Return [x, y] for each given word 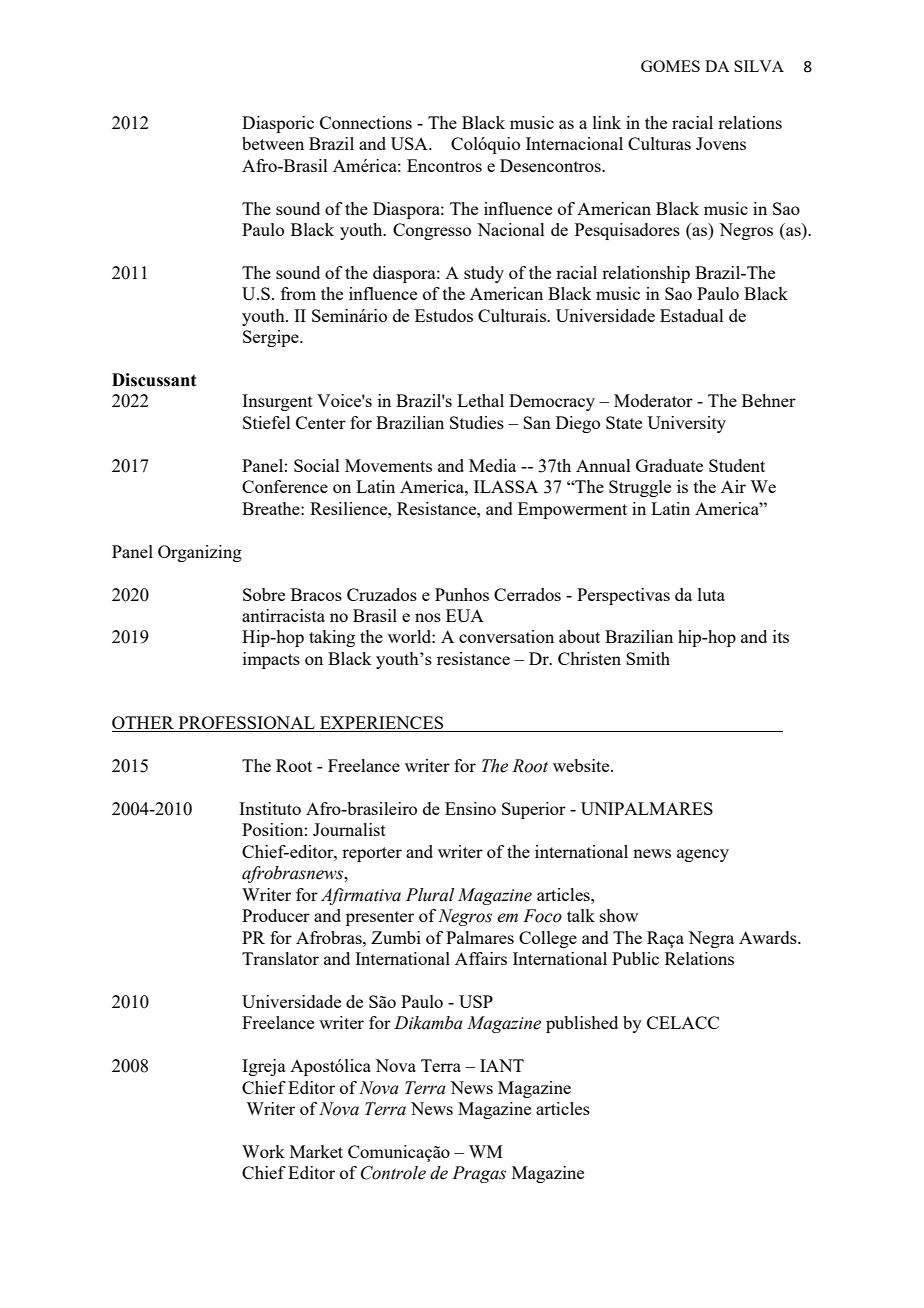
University [686, 424]
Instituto [270, 808]
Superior [534, 810]
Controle [393, 1173]
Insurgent [277, 402]
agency [703, 855]
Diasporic [278, 124]
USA [410, 143]
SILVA [759, 66]
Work [263, 1151]
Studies [477, 422]
